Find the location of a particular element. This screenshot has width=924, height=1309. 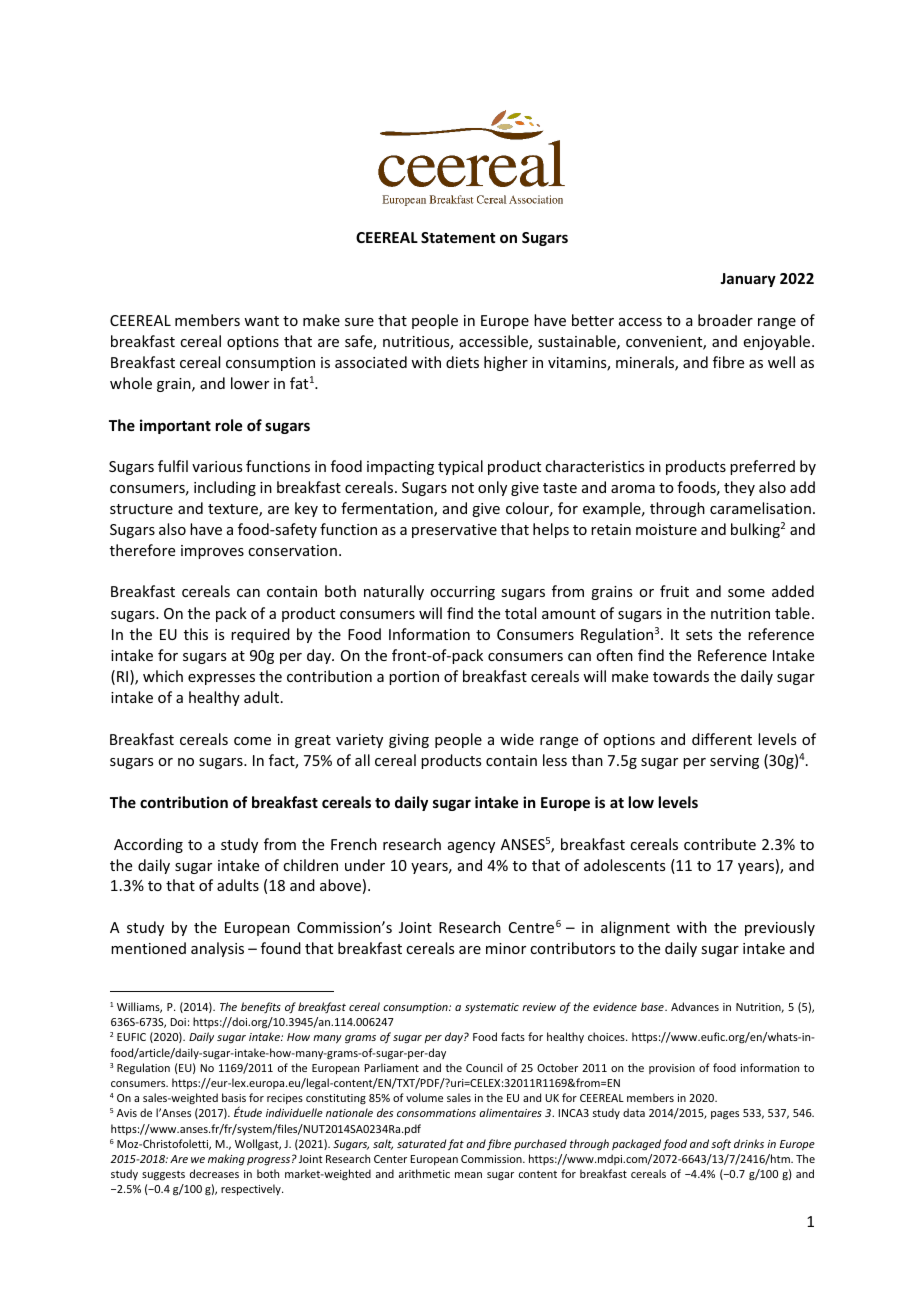

Statement is located at coordinates (458, 237).
